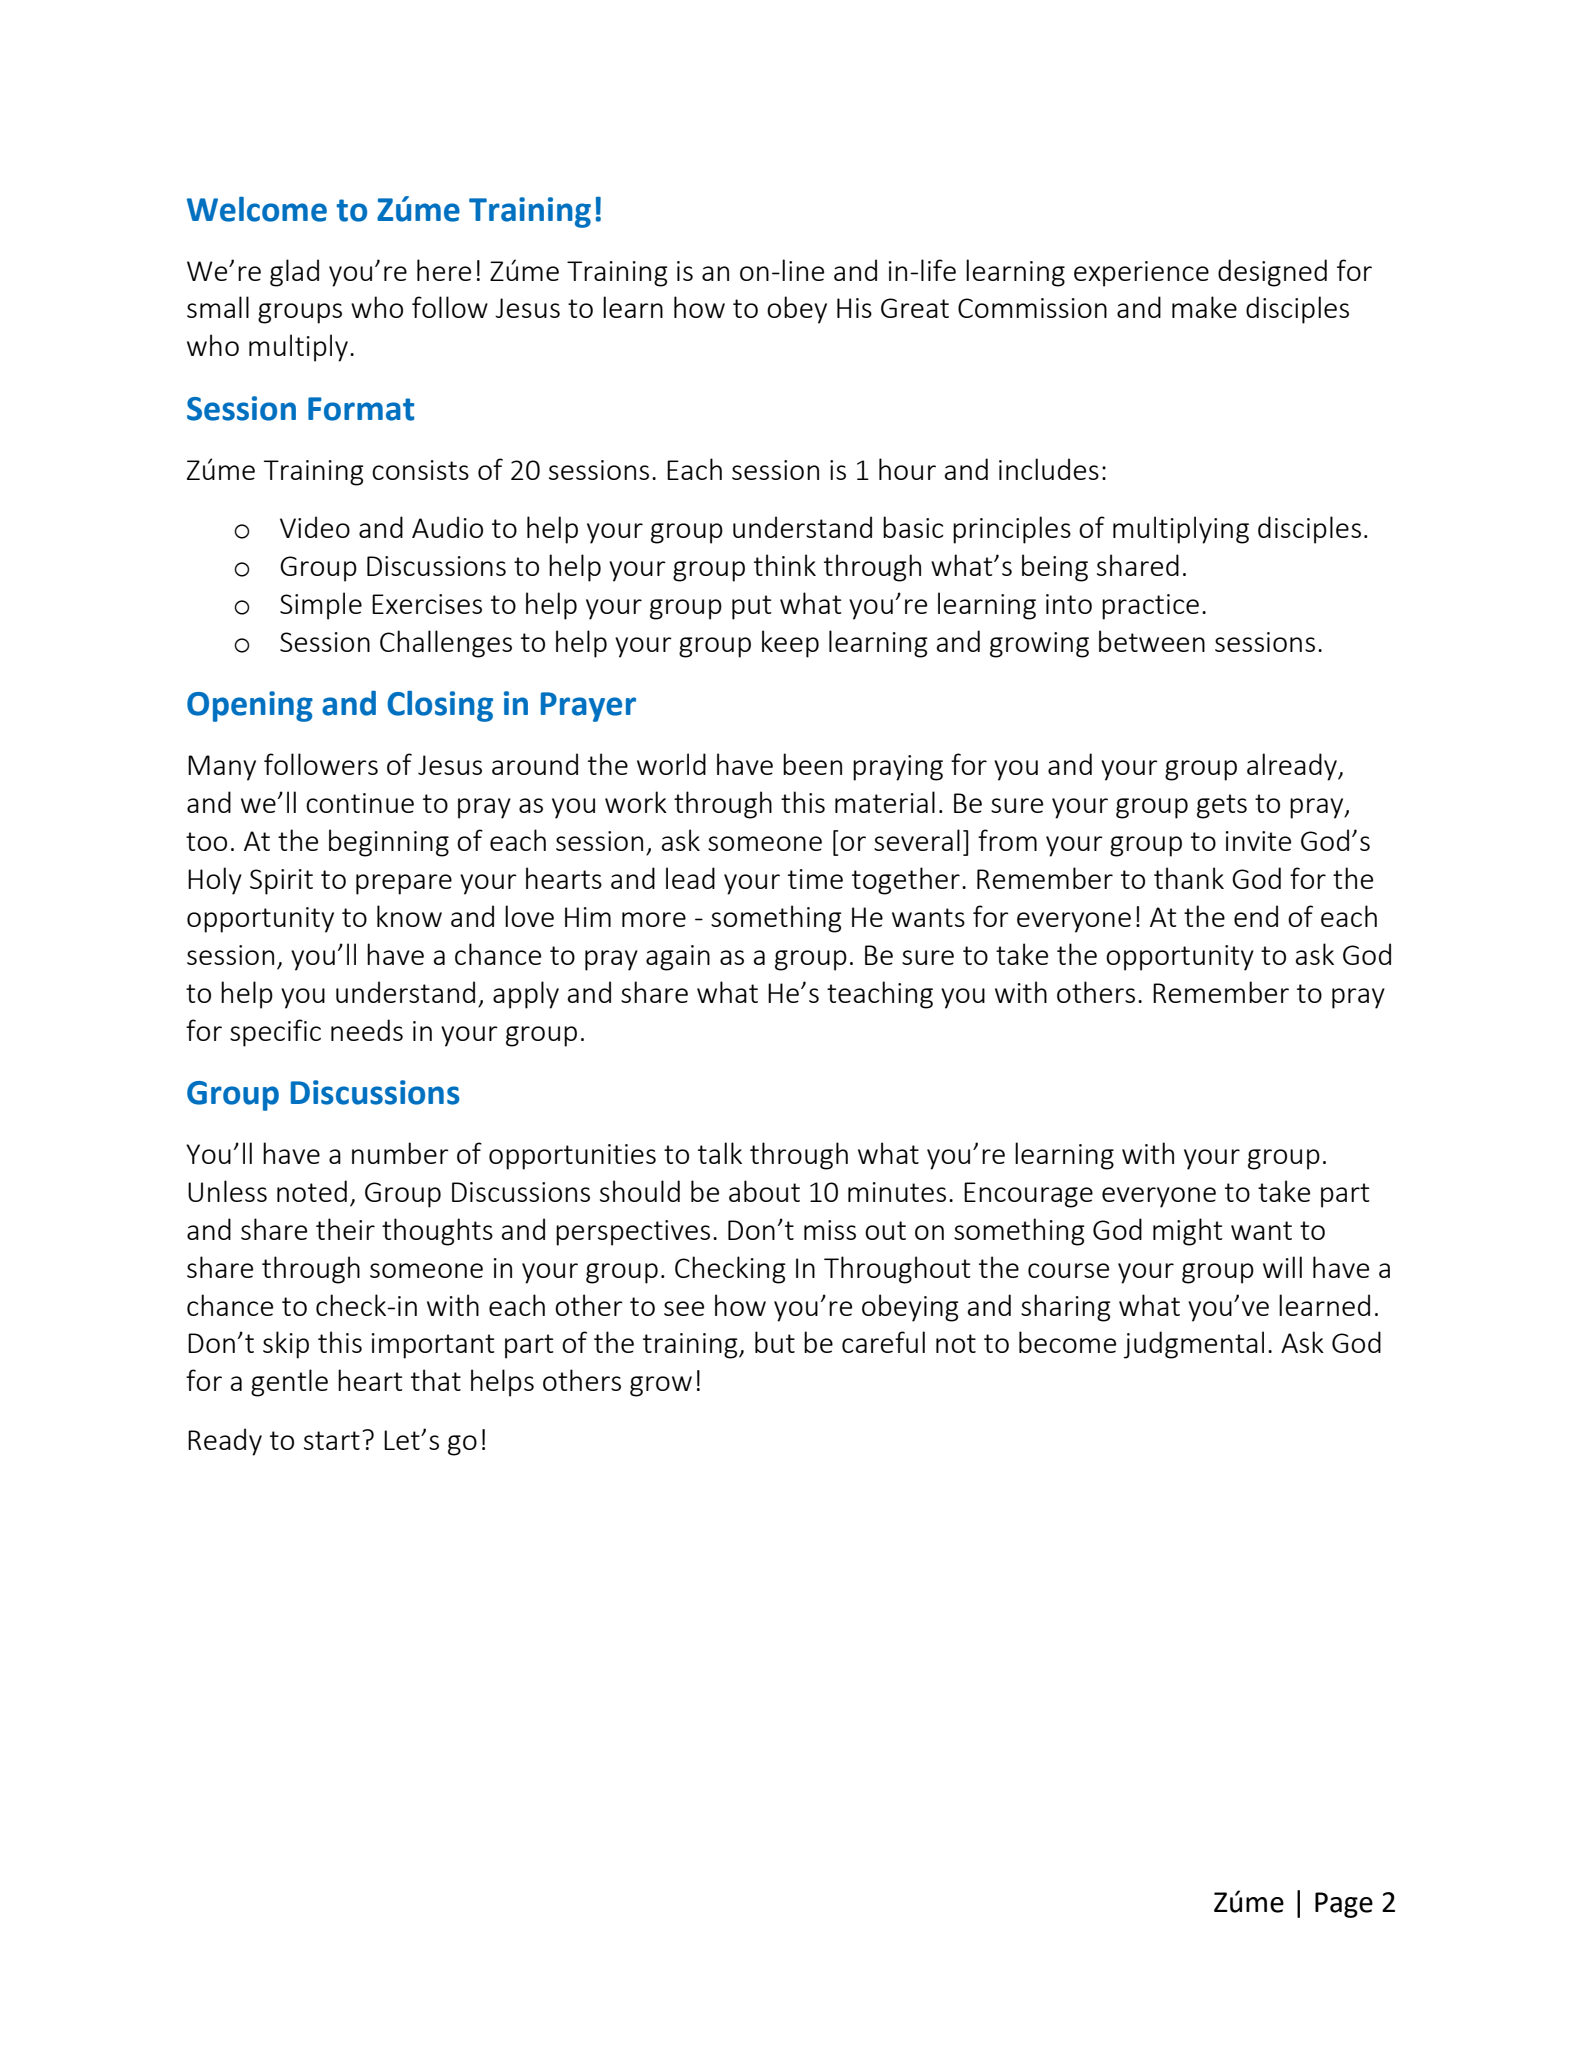  I want to click on judgmental, so click(1194, 1345).
